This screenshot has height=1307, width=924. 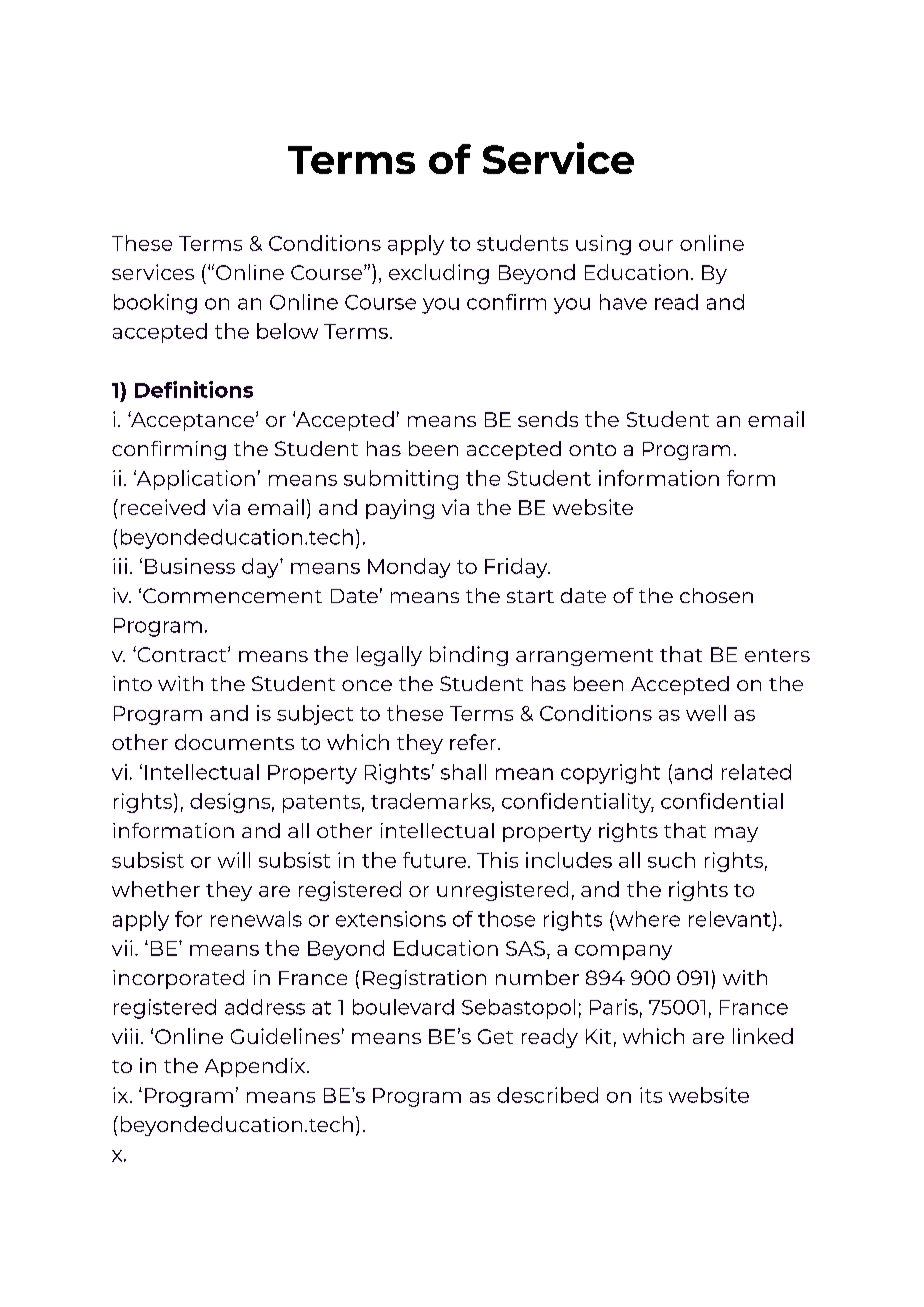 What do you see at coordinates (155, 304) in the screenshot?
I see `booking` at bounding box center [155, 304].
